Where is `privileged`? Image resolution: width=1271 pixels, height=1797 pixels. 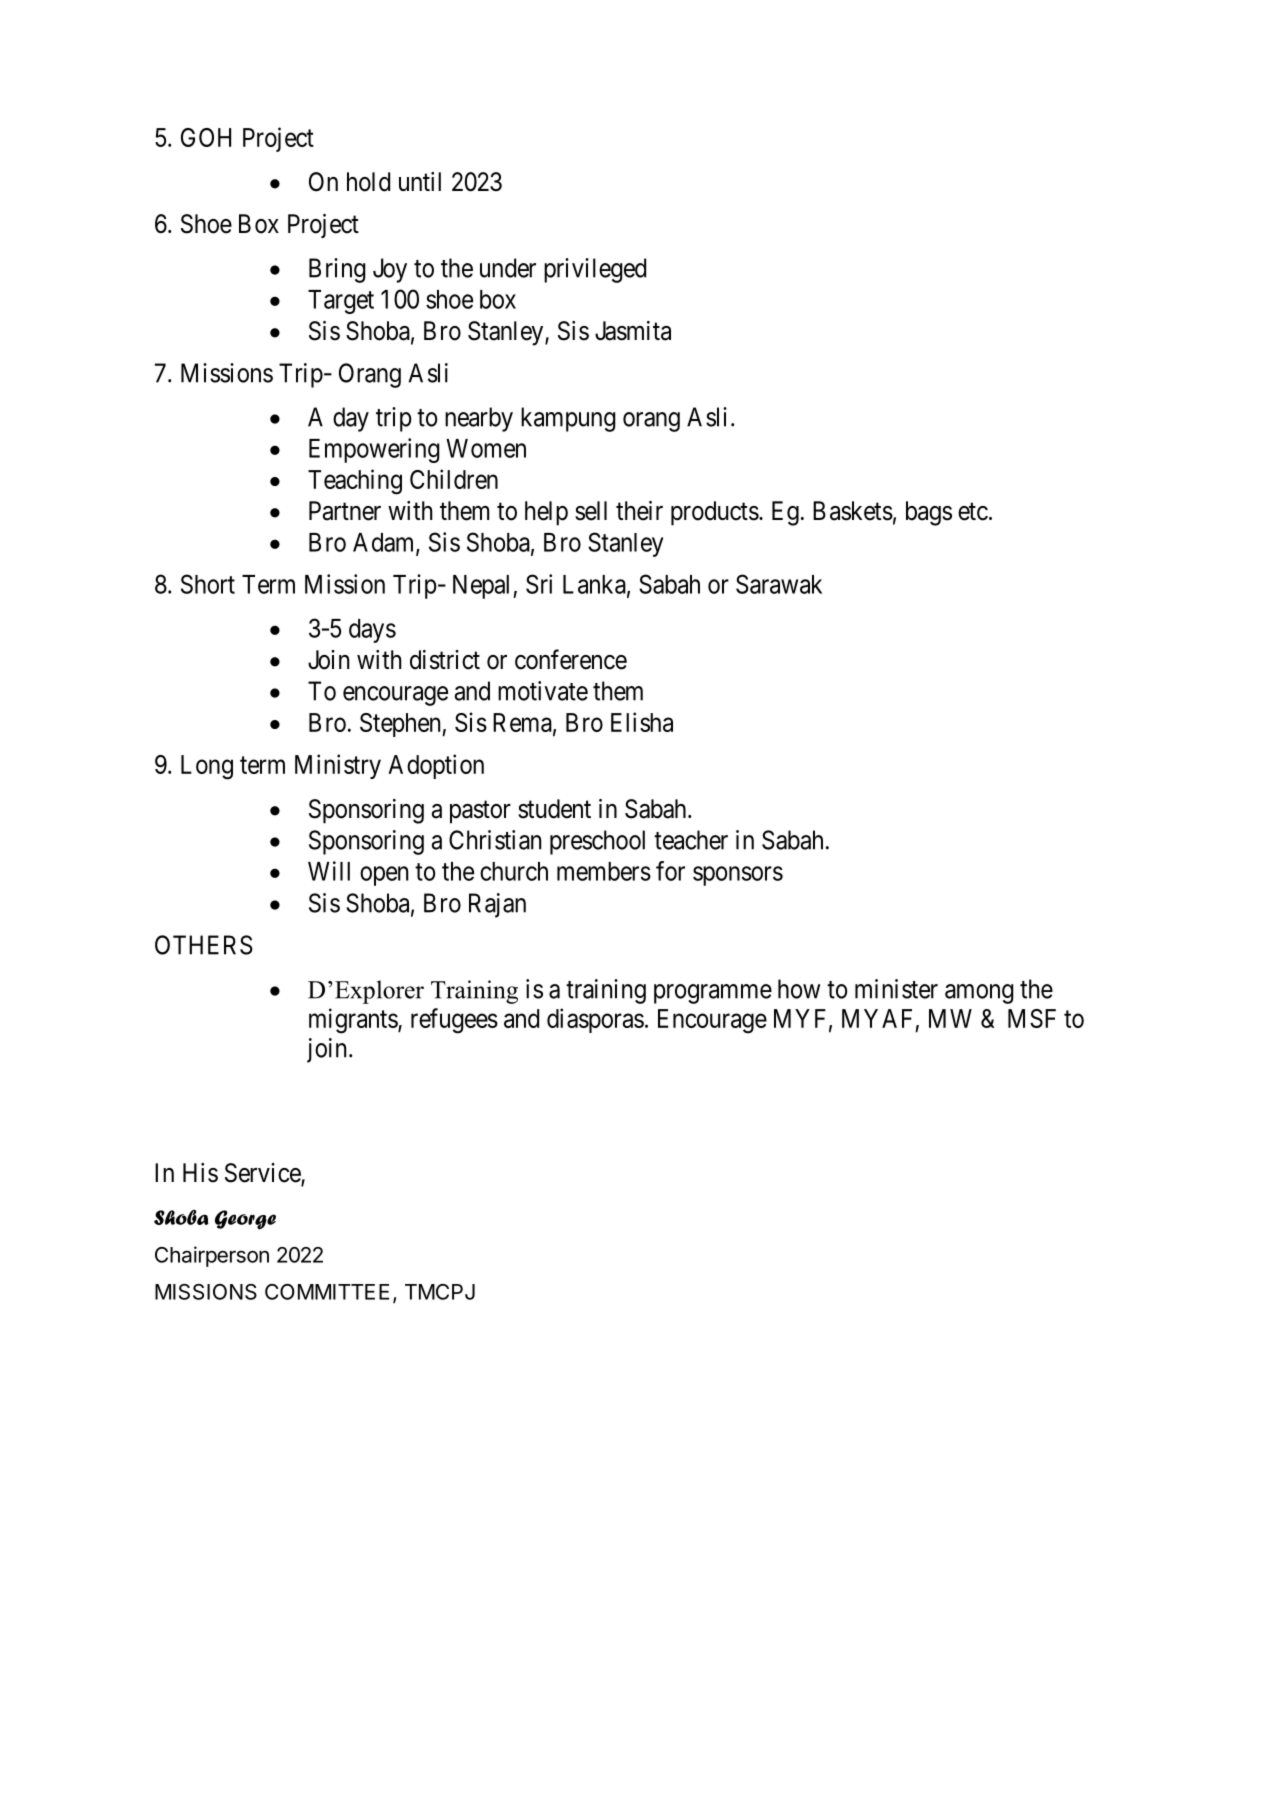
privileged is located at coordinates (595, 270).
